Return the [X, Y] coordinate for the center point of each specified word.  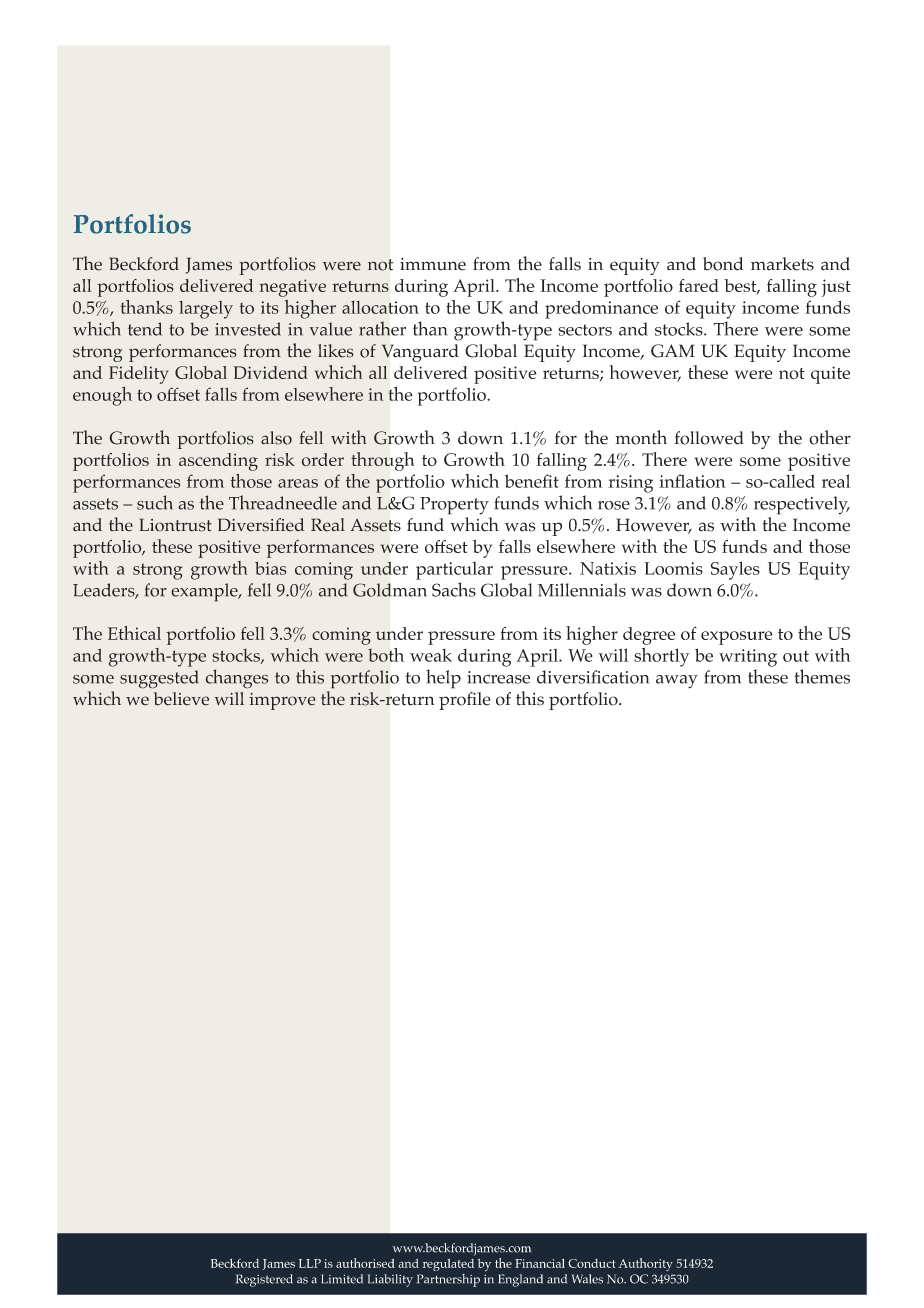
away [677, 682]
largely [206, 310]
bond [723, 264]
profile [465, 701]
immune [433, 264]
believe [181, 699]
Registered [264, 1280]
